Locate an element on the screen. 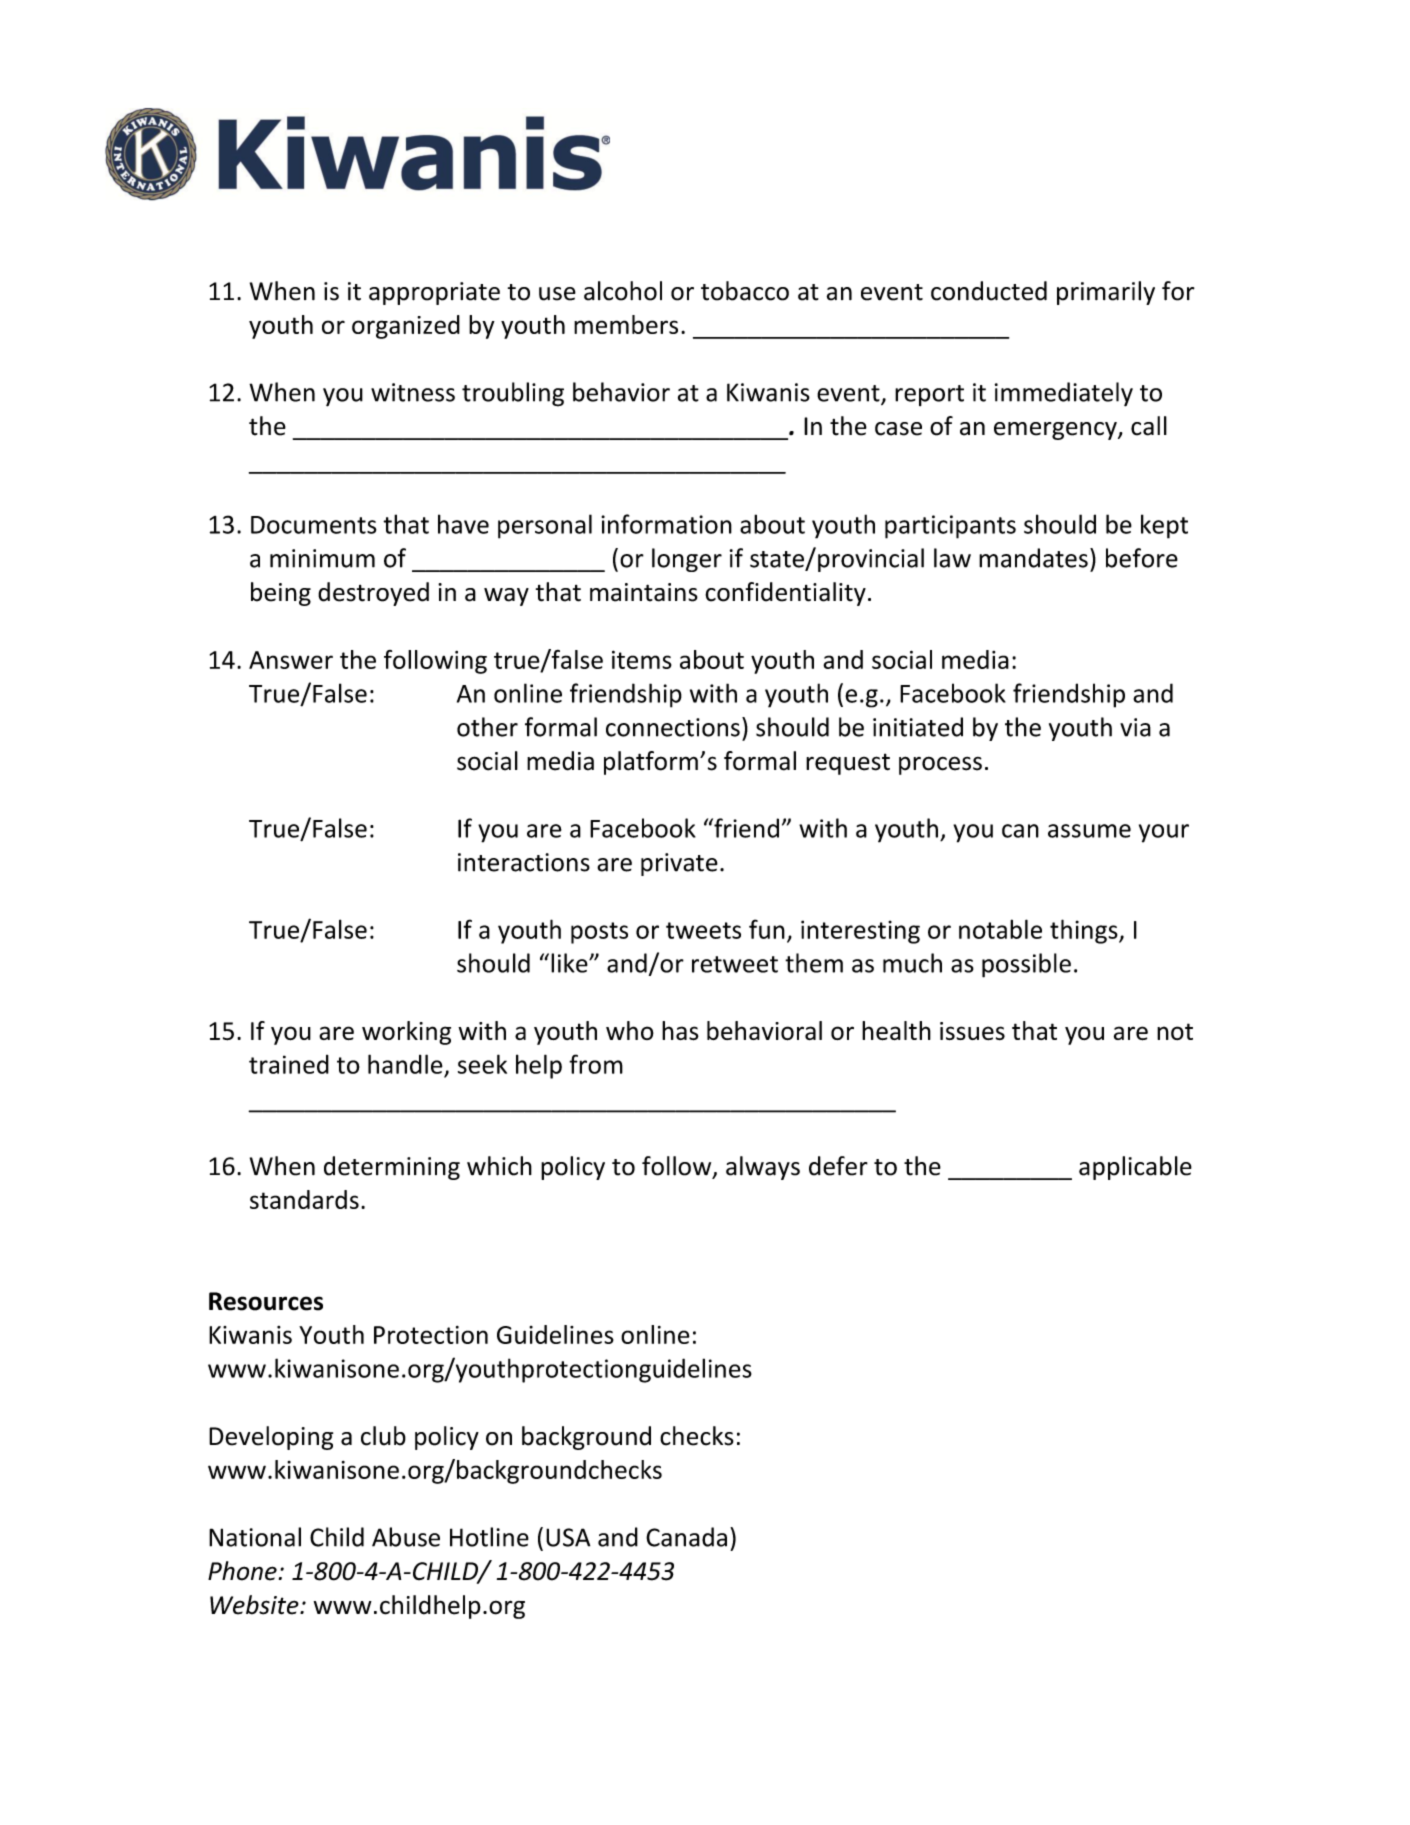 This screenshot has height=1825, width=1410. Abuse is located at coordinates (406, 1537).
